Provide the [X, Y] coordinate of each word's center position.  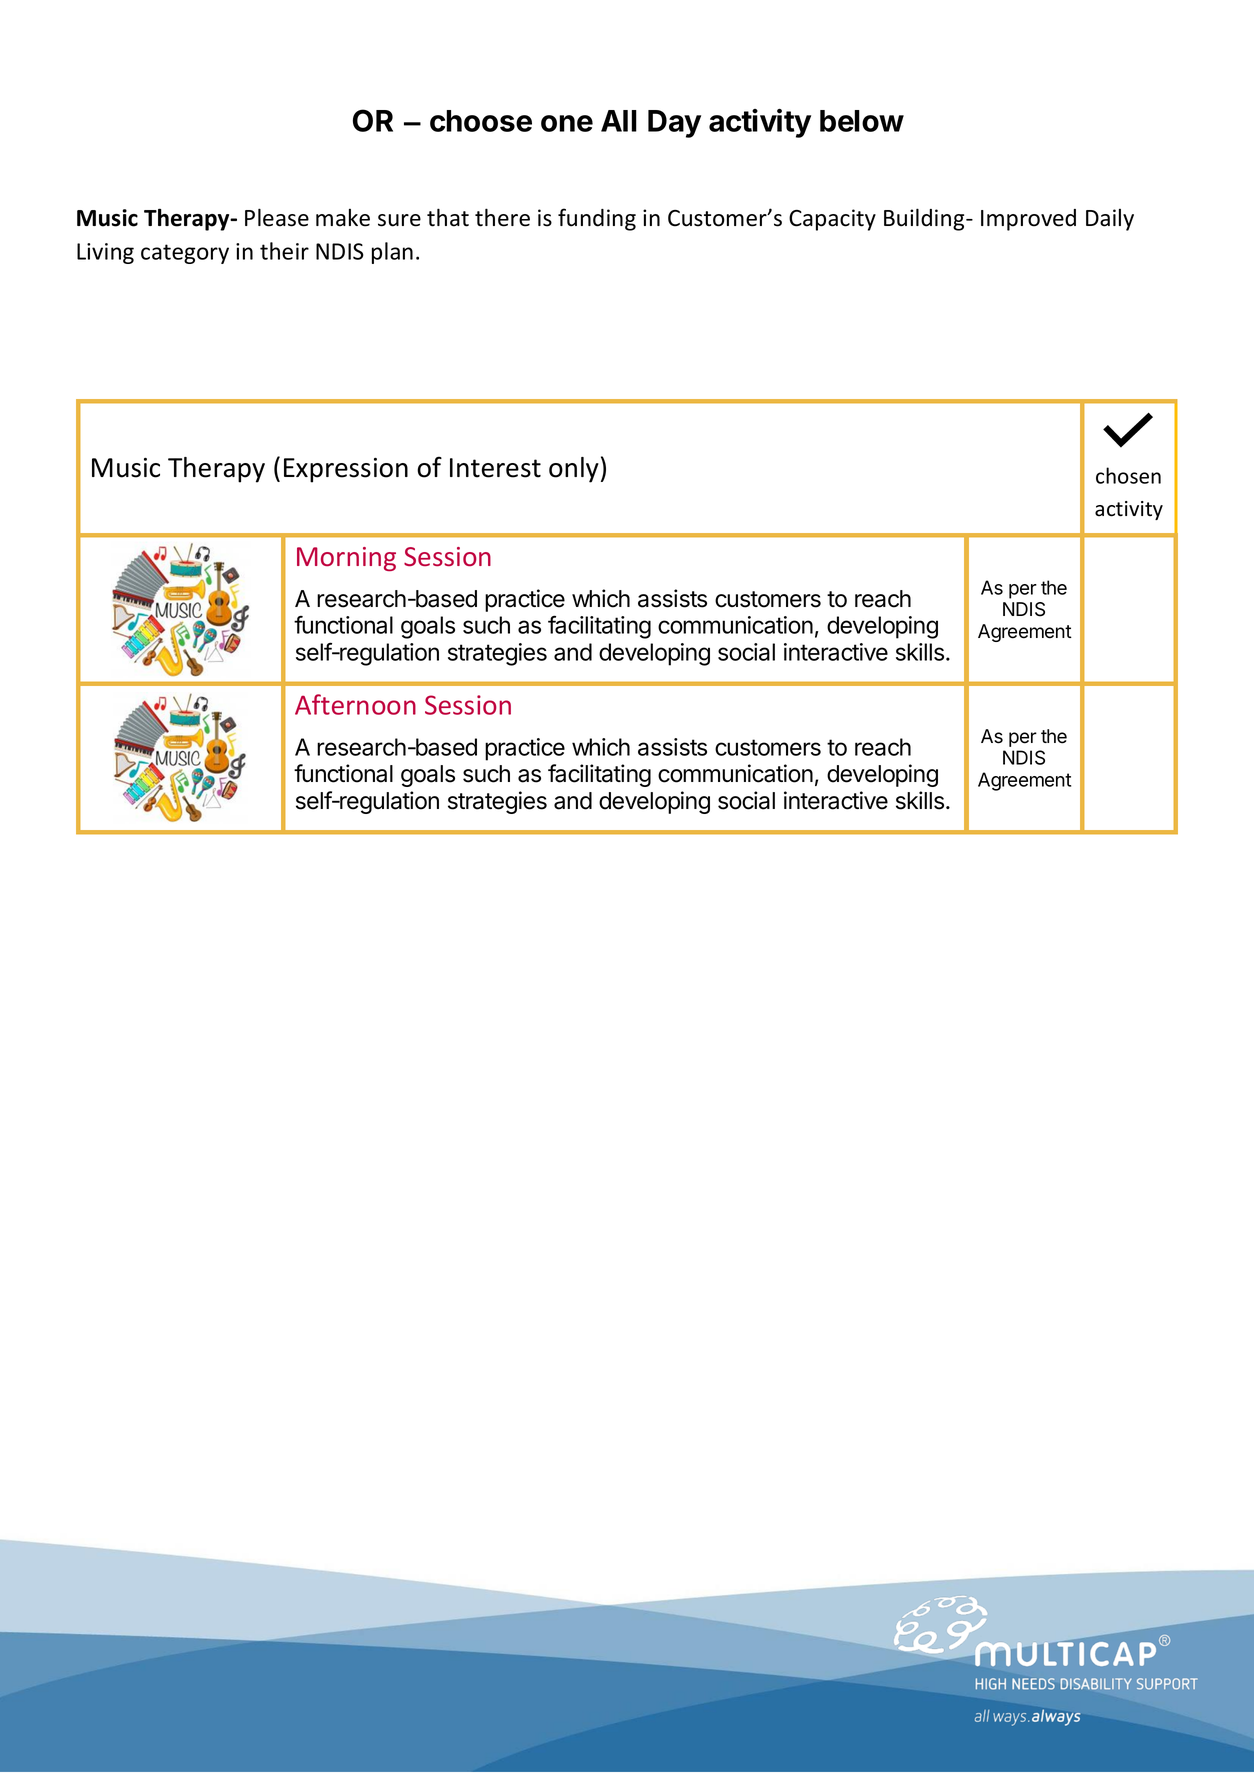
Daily [1110, 220]
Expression [346, 470]
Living [105, 253]
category [185, 254]
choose [481, 121]
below [862, 121]
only [574, 470]
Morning [346, 559]
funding [597, 219]
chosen [1128, 475]
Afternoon [355, 704]
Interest [495, 468]
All [619, 121]
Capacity [832, 220]
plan [392, 253]
